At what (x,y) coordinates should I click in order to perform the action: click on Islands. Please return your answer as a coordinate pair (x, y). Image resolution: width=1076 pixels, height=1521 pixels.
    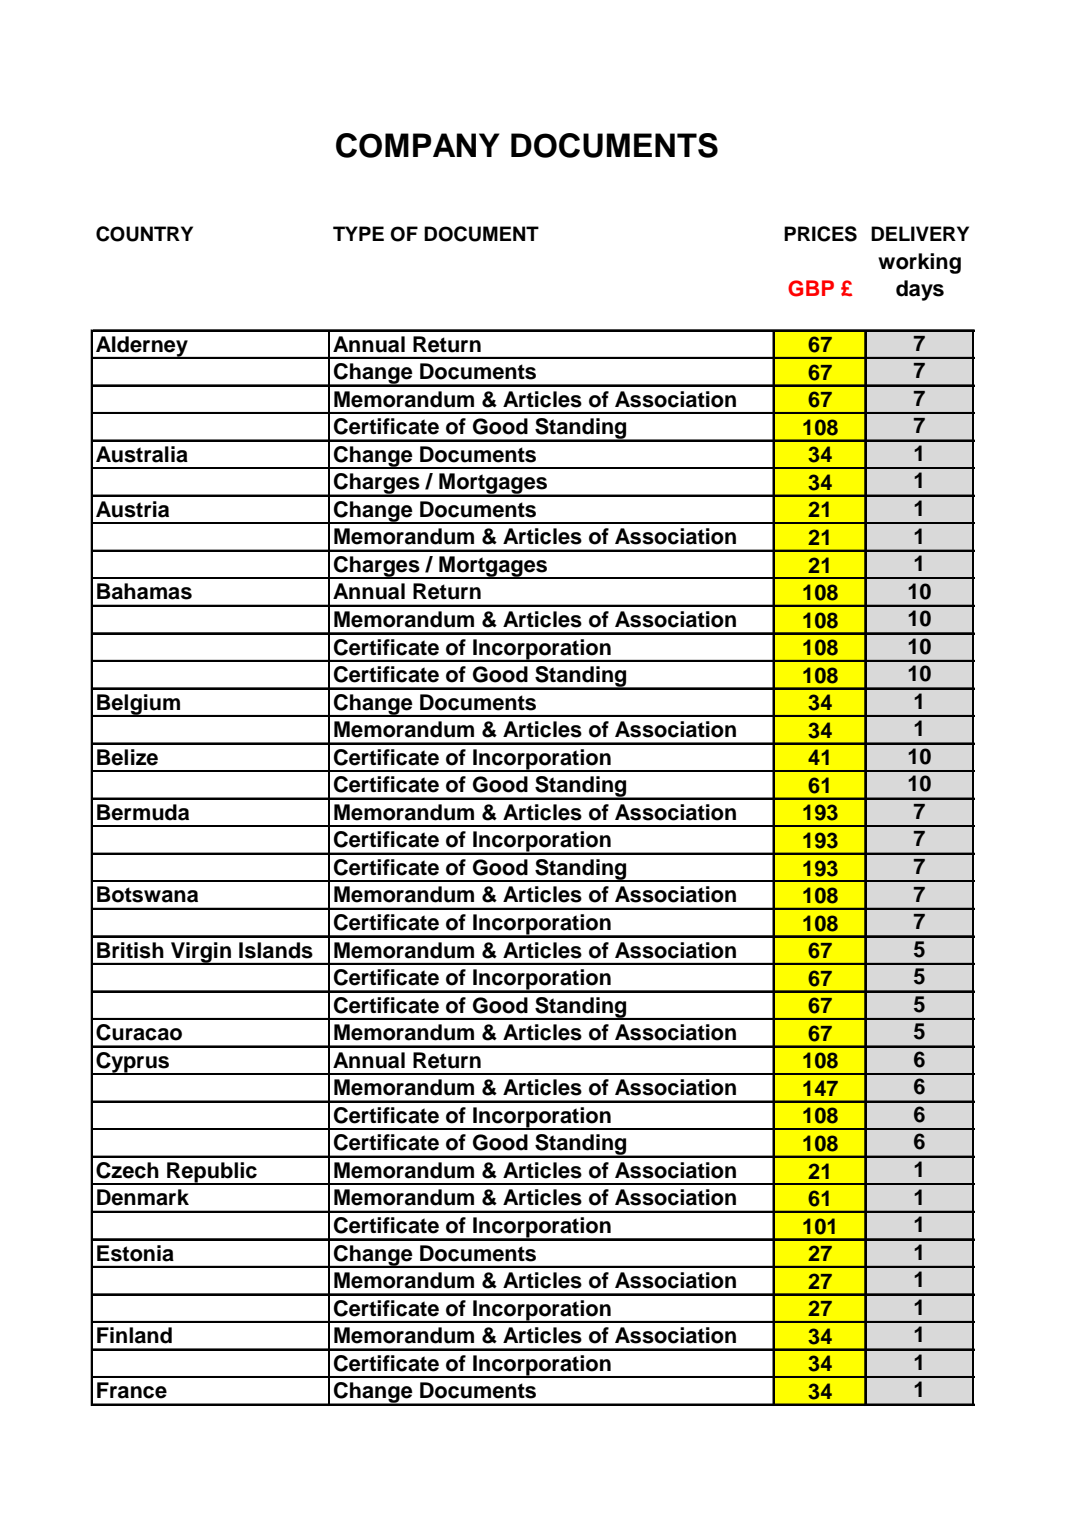
    Looking at the image, I should click on (276, 950).
